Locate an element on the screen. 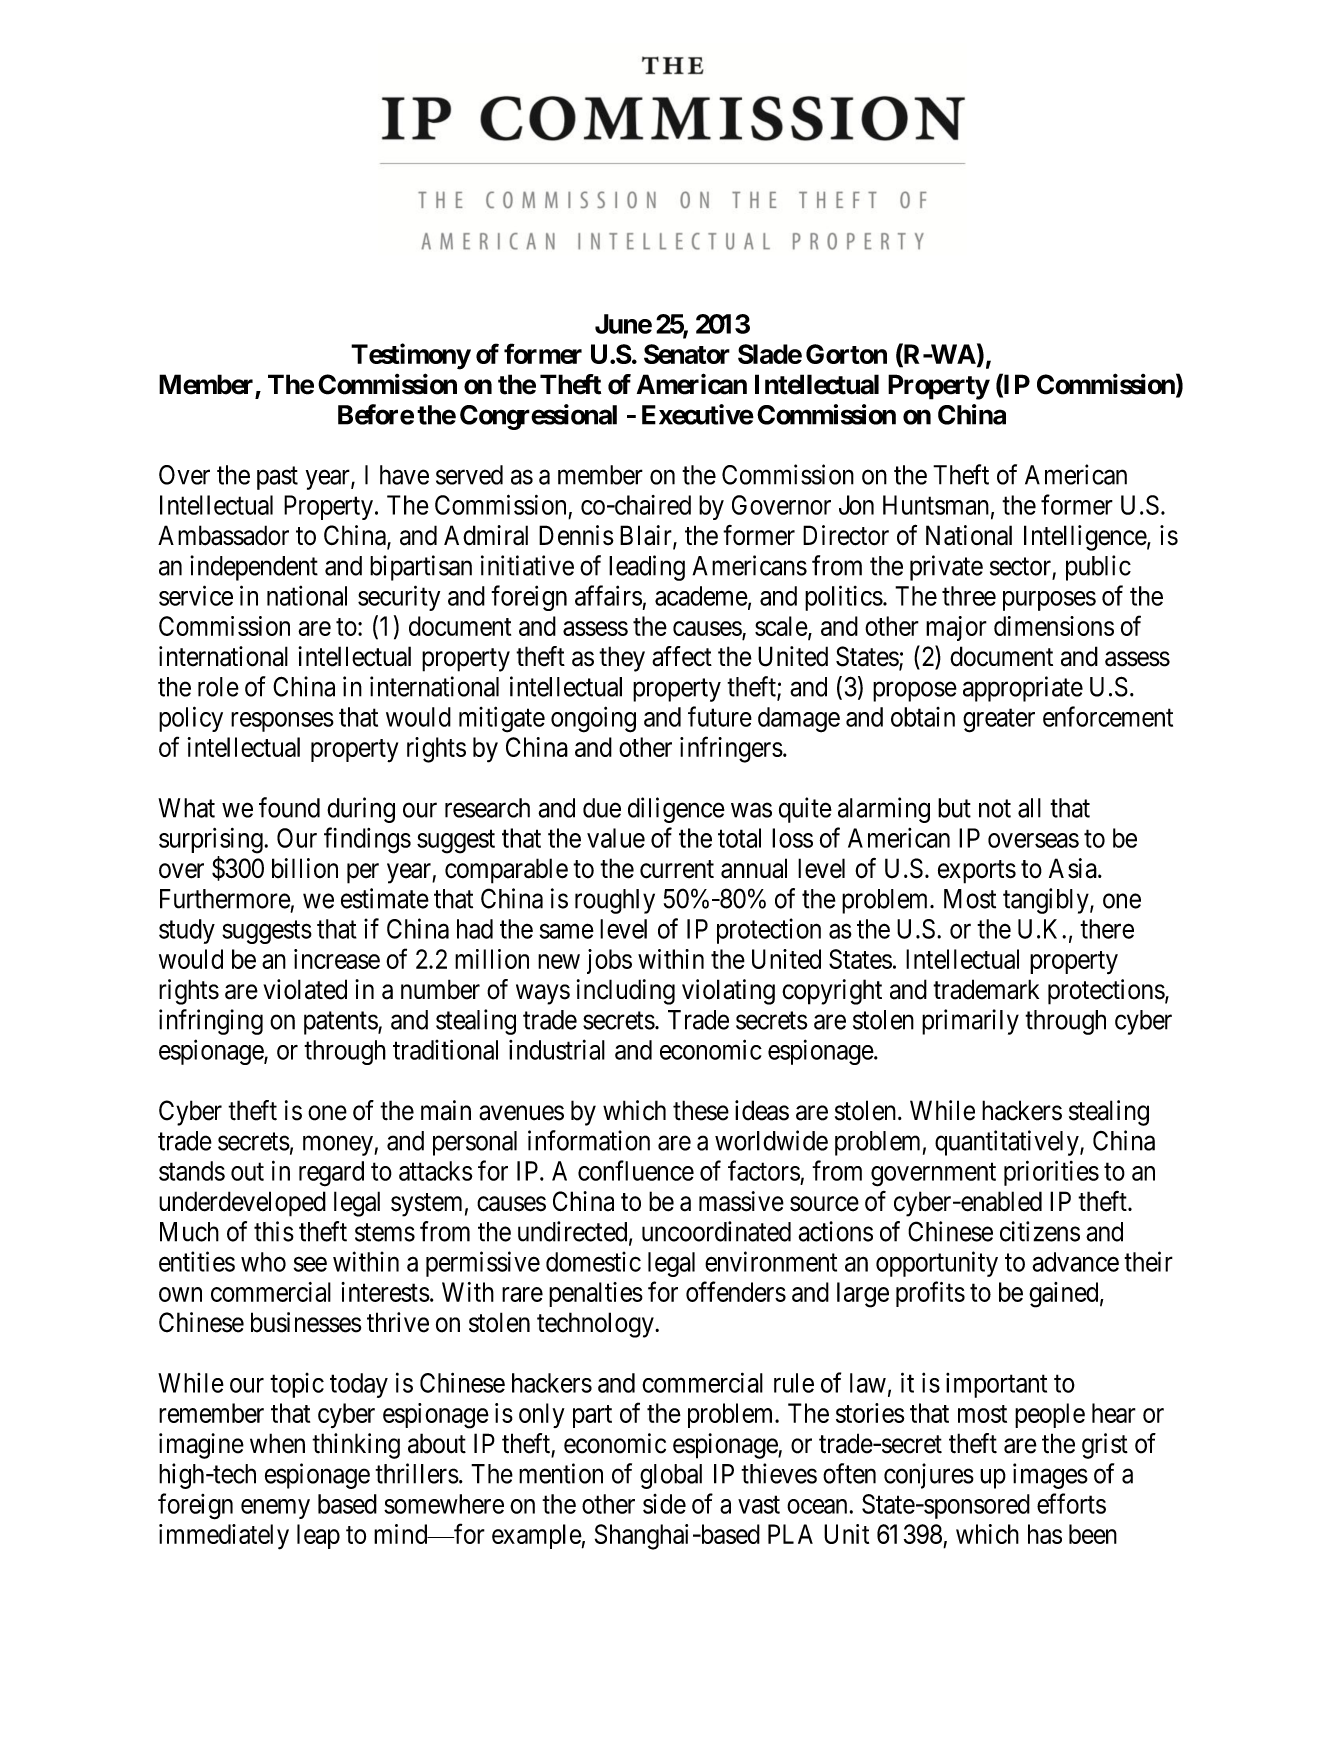 This screenshot has height=1737, width=1342. images is located at coordinates (1050, 1476).
